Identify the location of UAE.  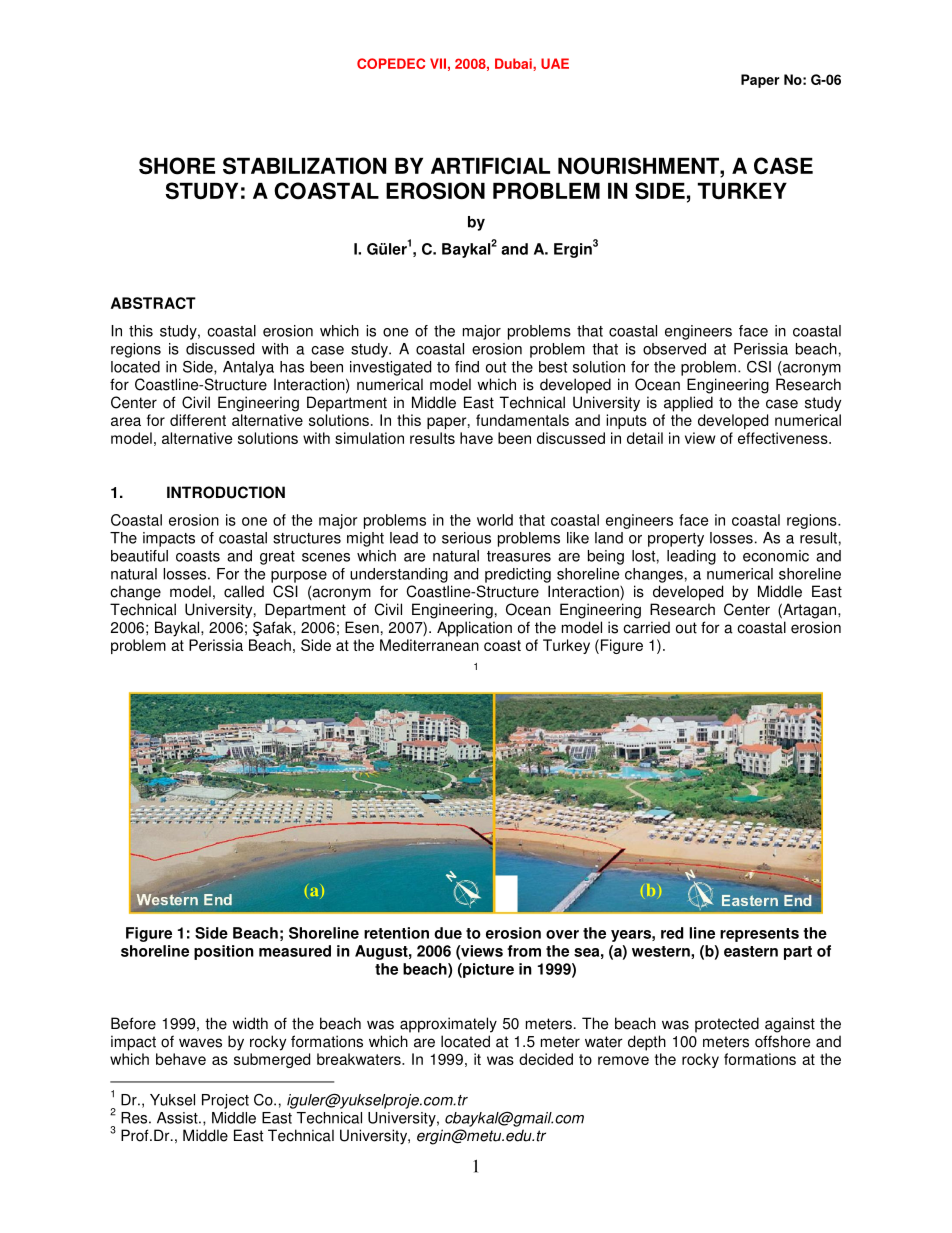
(555, 63).
